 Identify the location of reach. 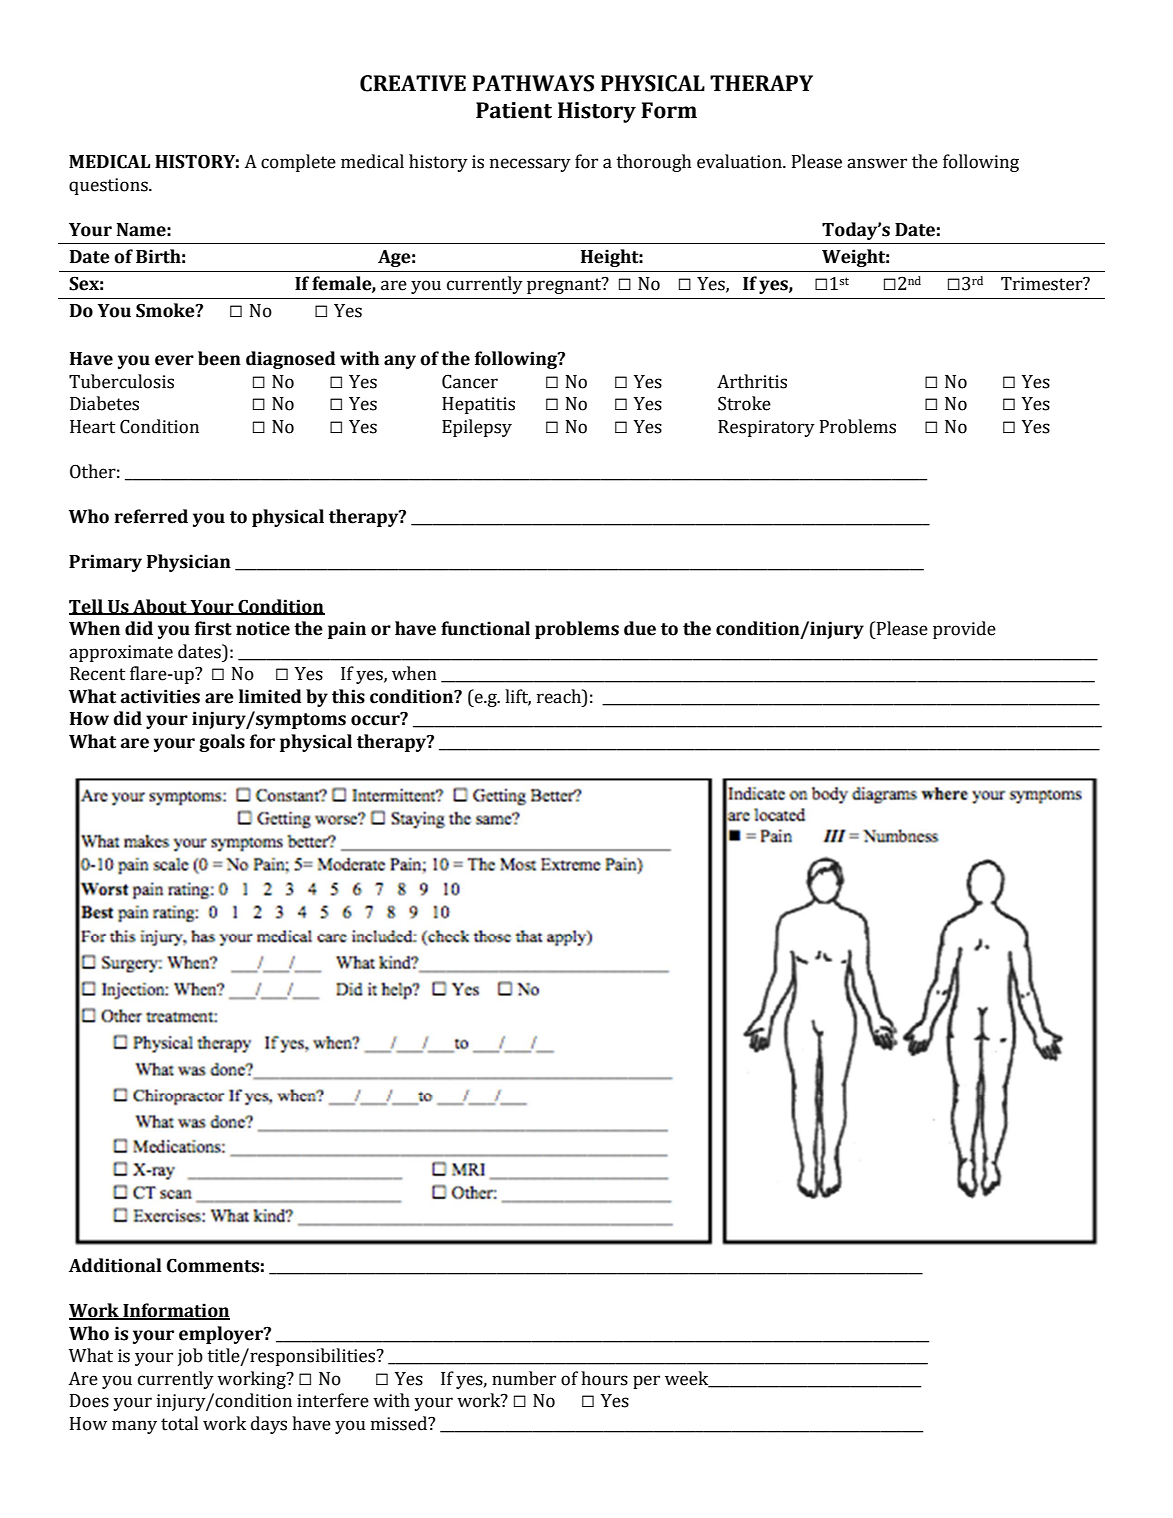
(560, 696).
